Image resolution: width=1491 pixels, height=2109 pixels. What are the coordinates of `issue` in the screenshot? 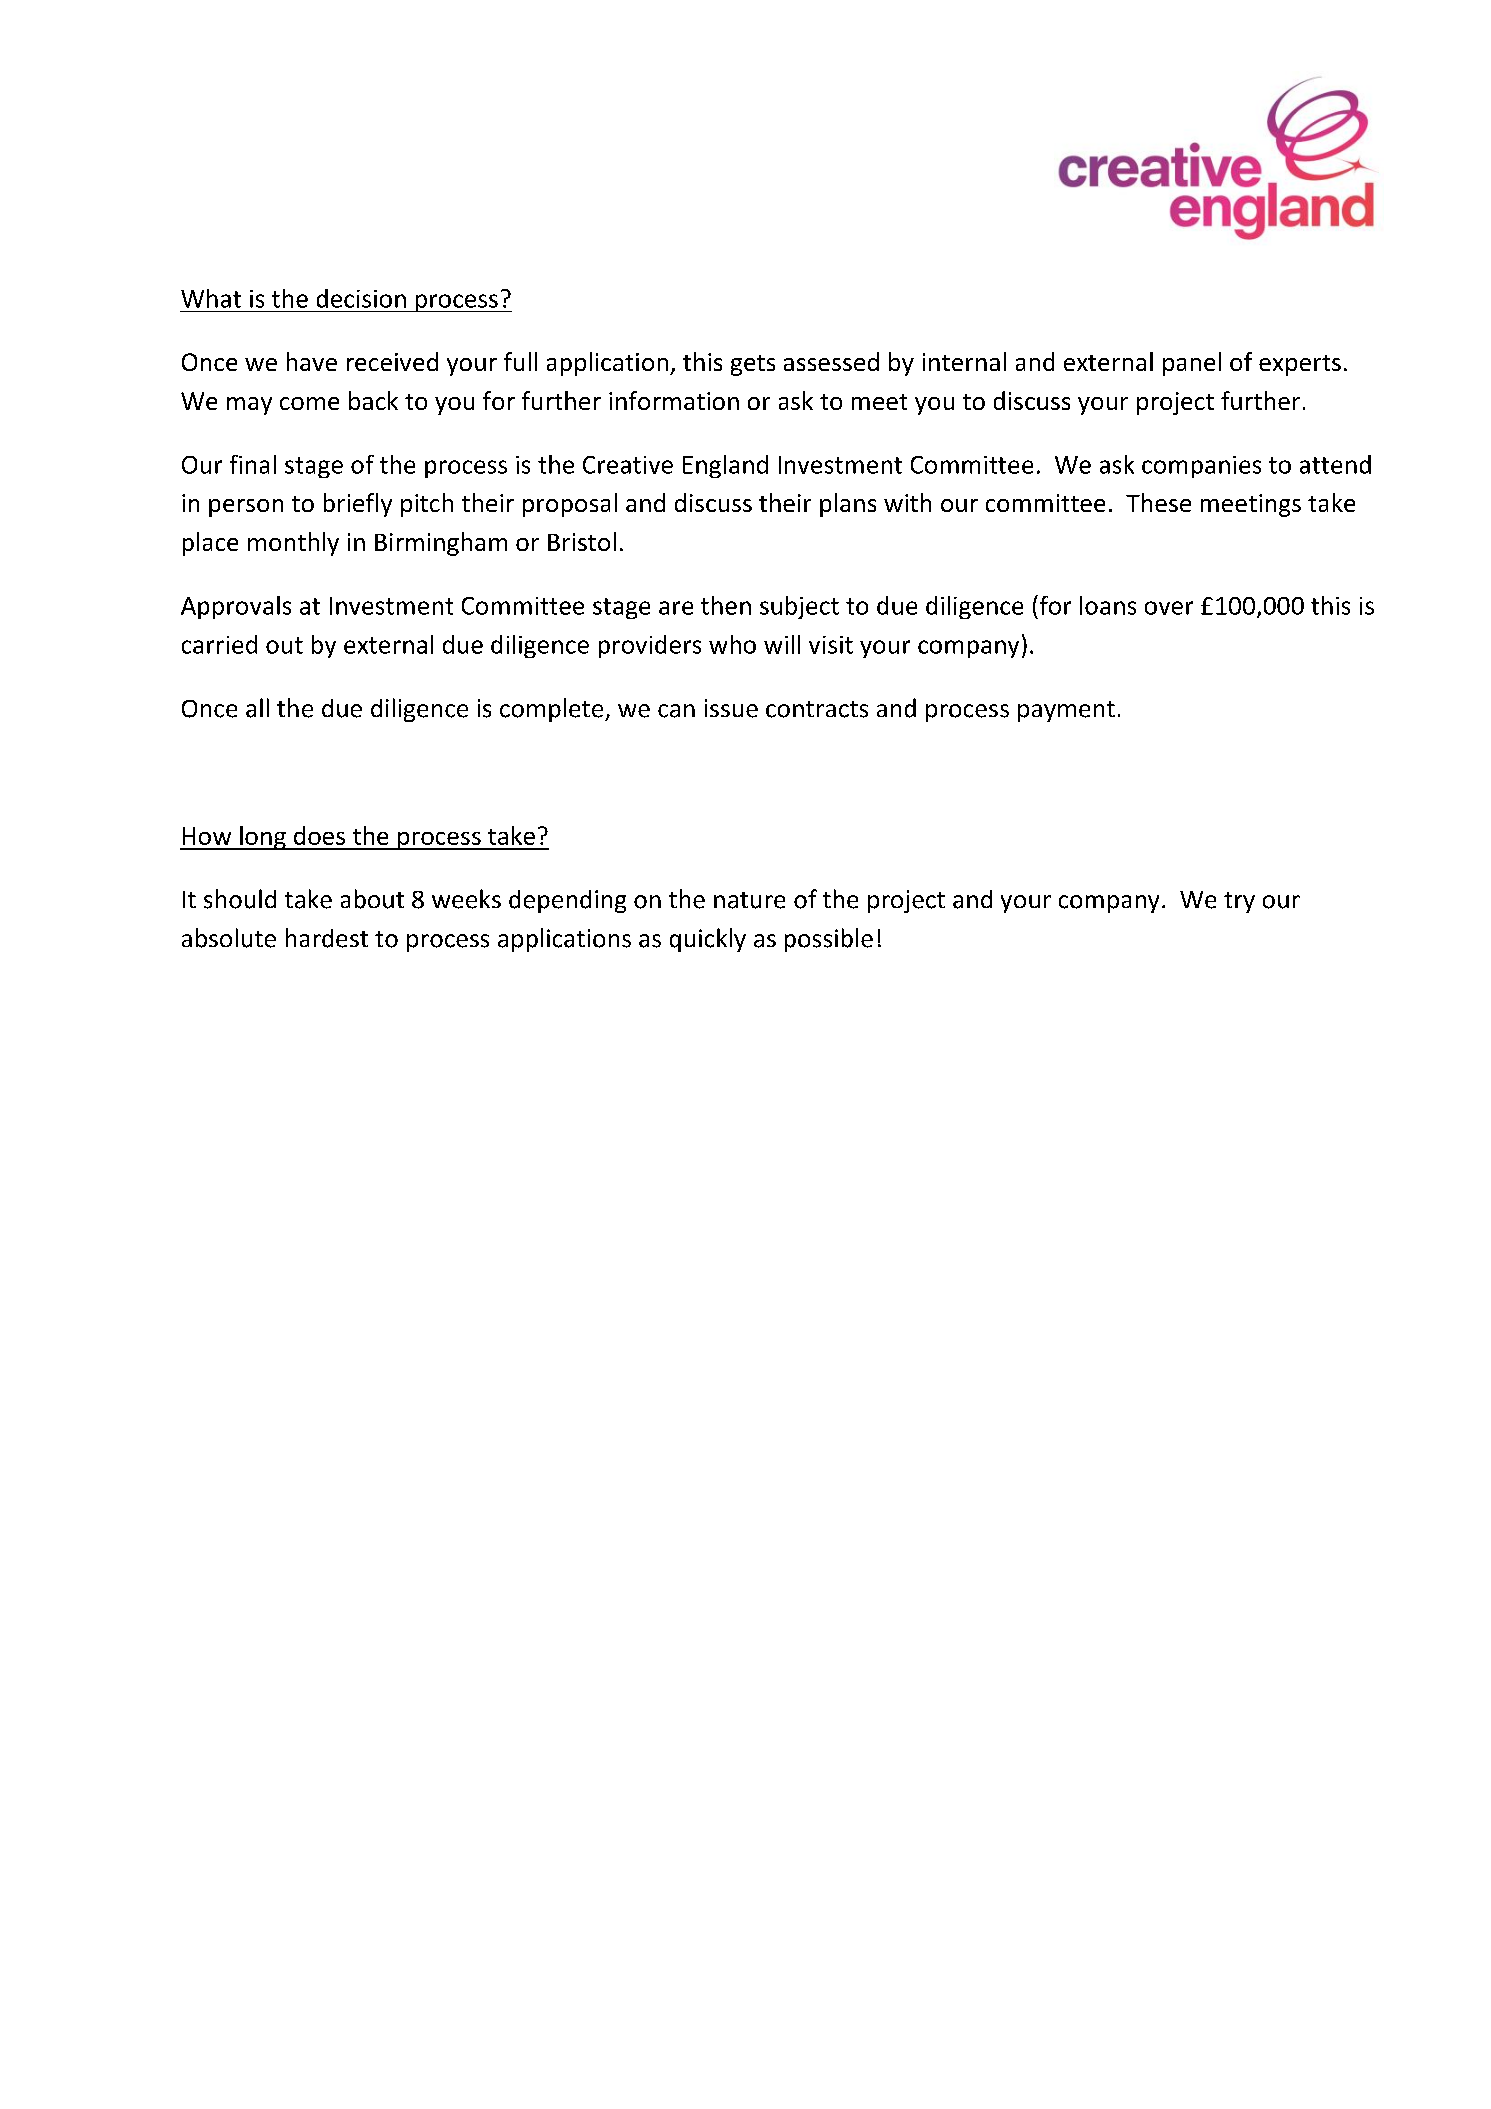 It's located at (731, 708).
